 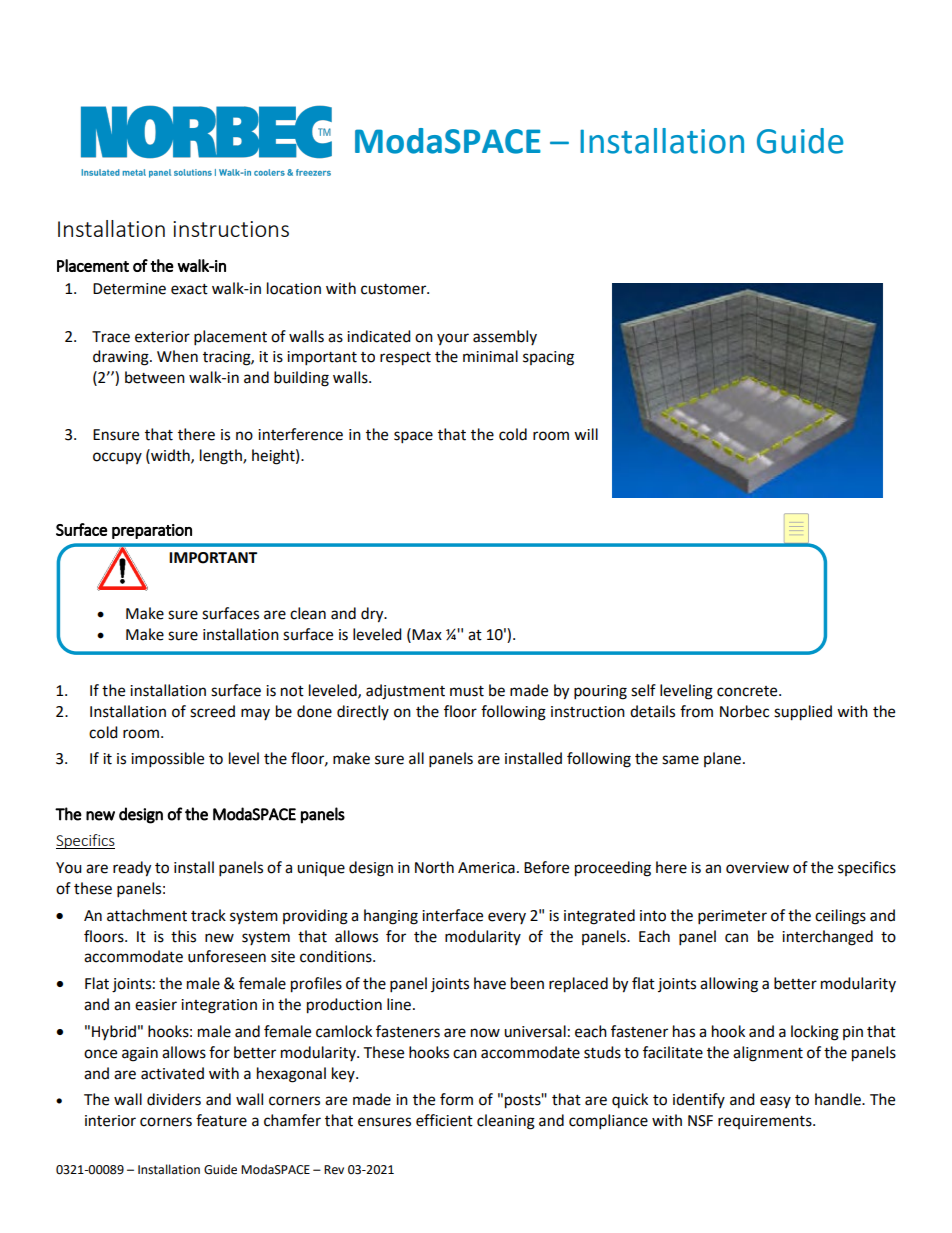 What do you see at coordinates (452, 915) in the screenshot?
I see `interface` at bounding box center [452, 915].
